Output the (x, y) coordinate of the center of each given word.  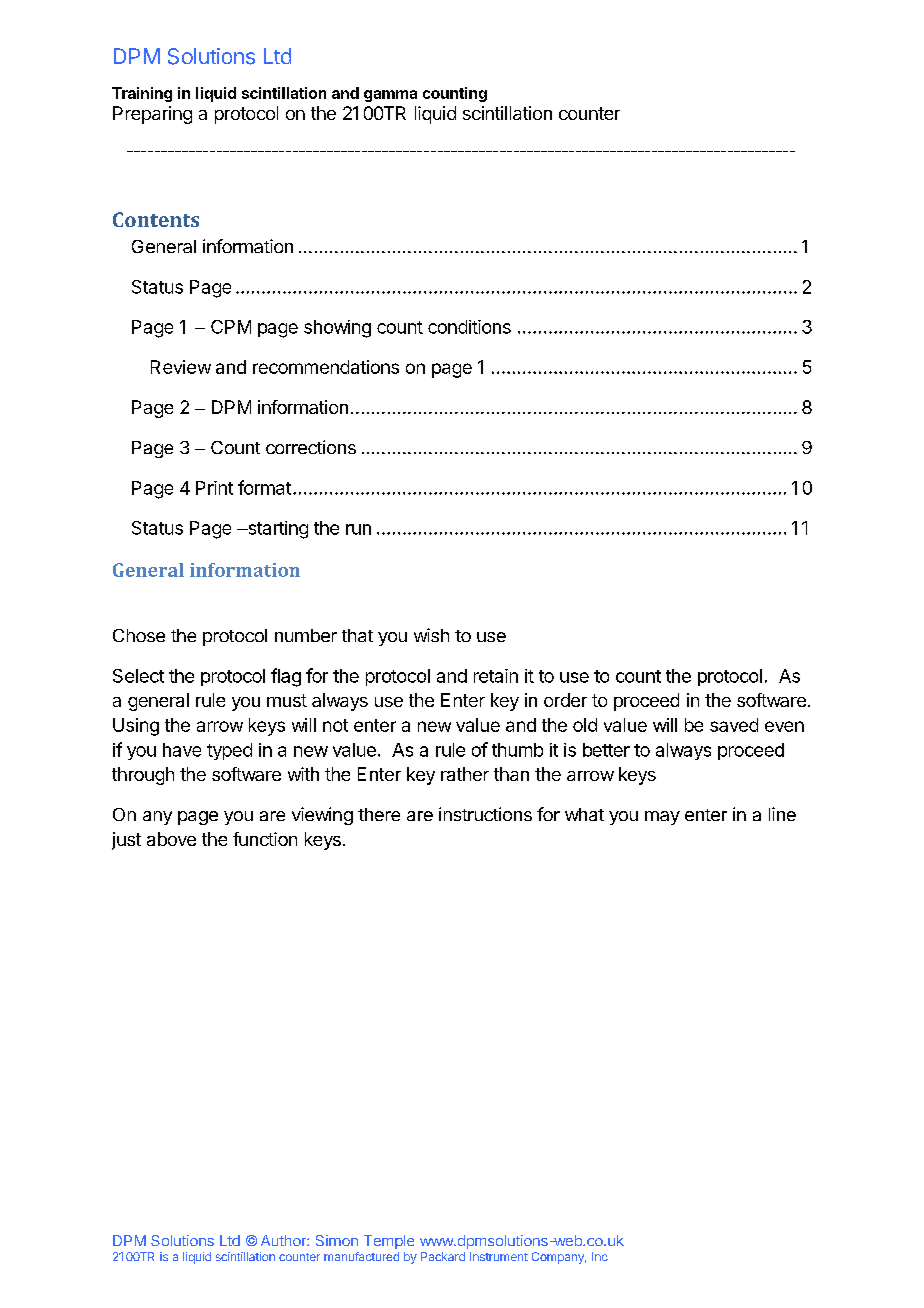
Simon (337, 1240)
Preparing (152, 115)
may (662, 818)
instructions (485, 814)
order (565, 700)
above (171, 839)
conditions (469, 327)
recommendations (326, 367)
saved (734, 725)
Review (181, 367)
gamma (390, 96)
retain (496, 676)
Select (138, 676)
